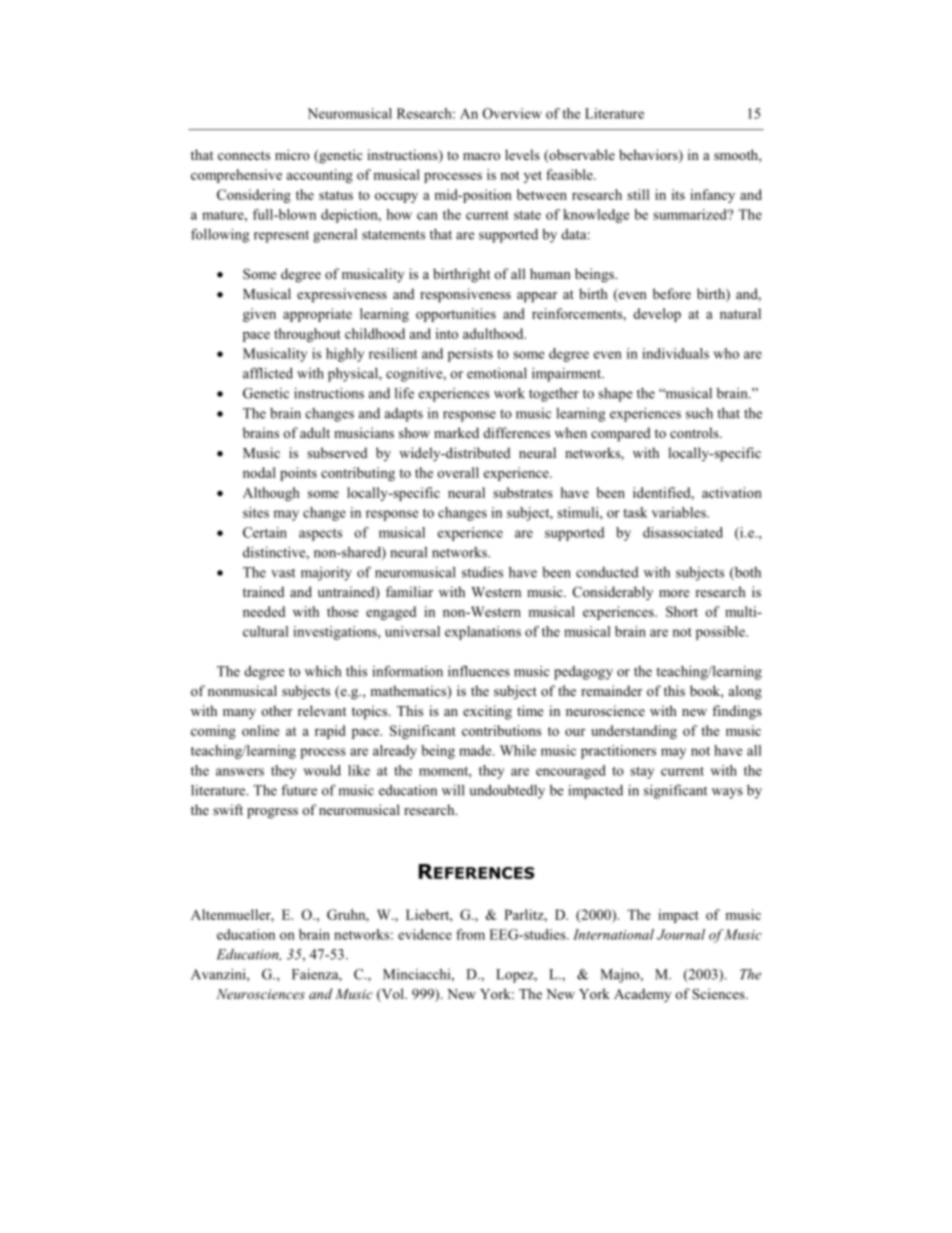 The image size is (952, 1233). I want to click on Journal, so click(681, 934).
